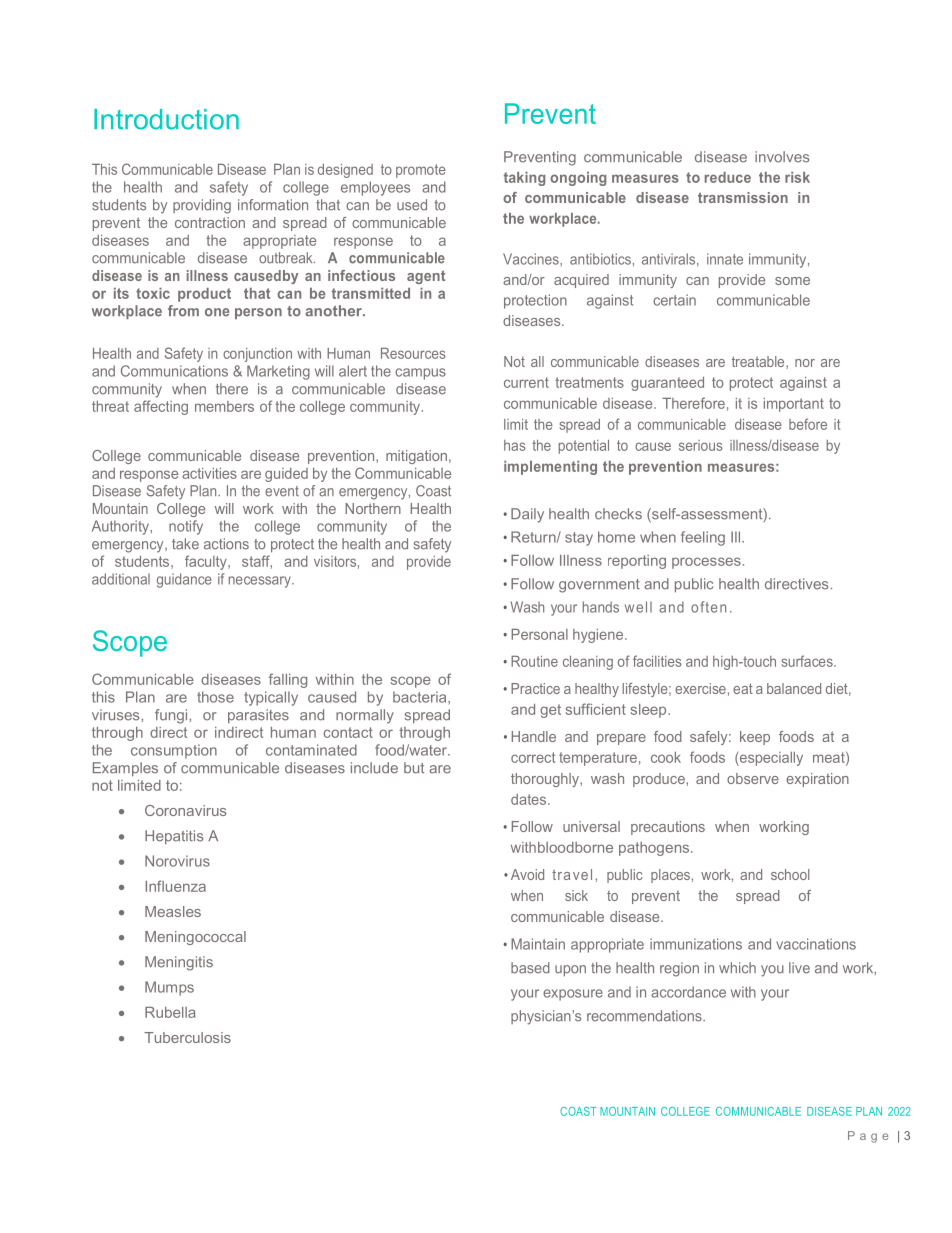 The width and height of the screenshot is (952, 1233). What do you see at coordinates (706, 563) in the screenshot?
I see `processes` at bounding box center [706, 563].
